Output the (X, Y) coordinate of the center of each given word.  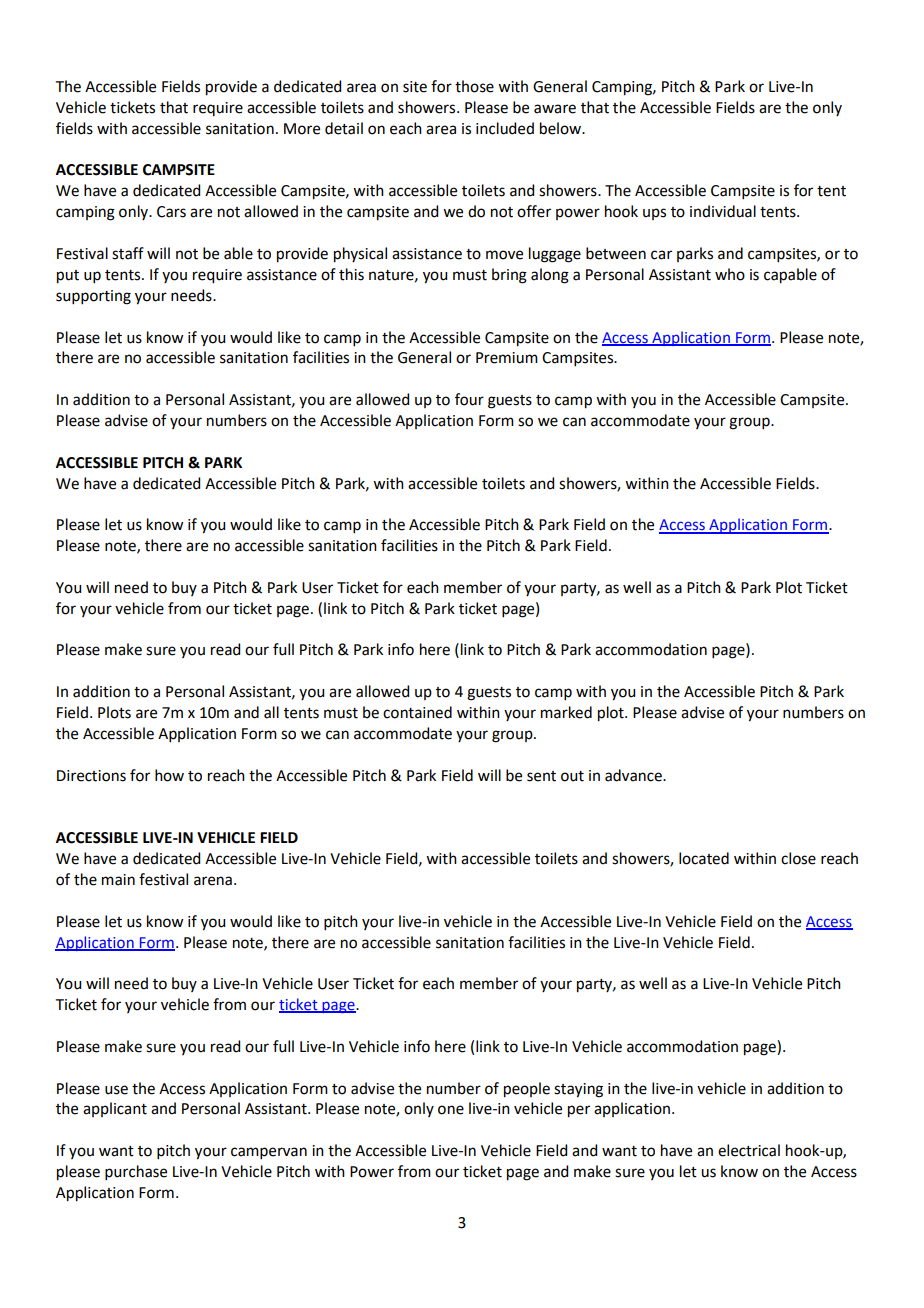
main (118, 880)
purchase (136, 1172)
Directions (91, 776)
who (730, 274)
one (451, 1110)
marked (566, 712)
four (469, 399)
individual (723, 211)
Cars (171, 212)
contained (417, 712)
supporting (93, 297)
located (704, 858)
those (474, 86)
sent (541, 776)
